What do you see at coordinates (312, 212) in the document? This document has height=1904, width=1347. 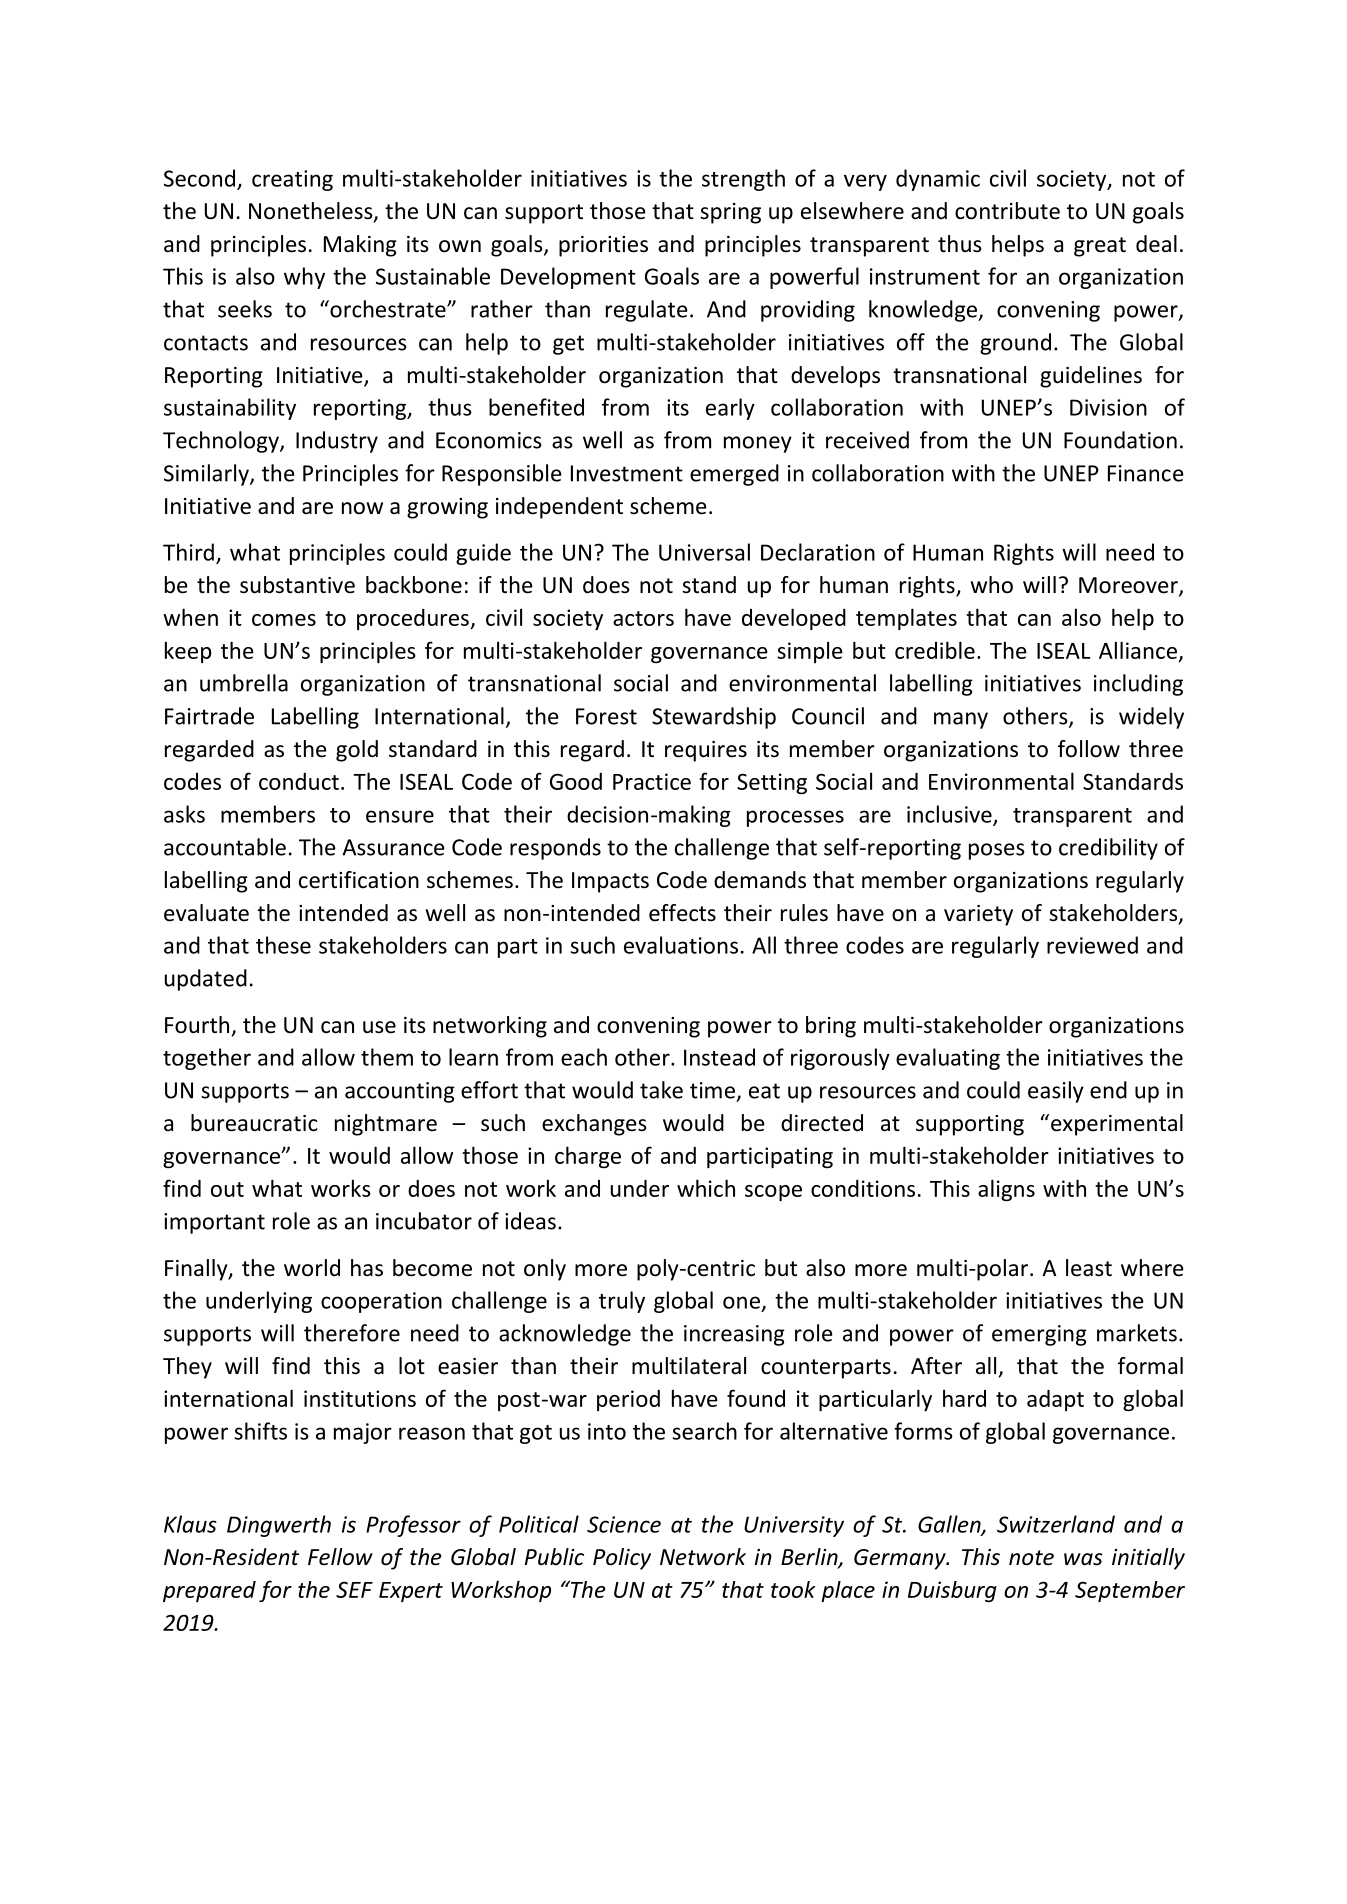 I see `Nonetheless` at bounding box center [312, 212].
